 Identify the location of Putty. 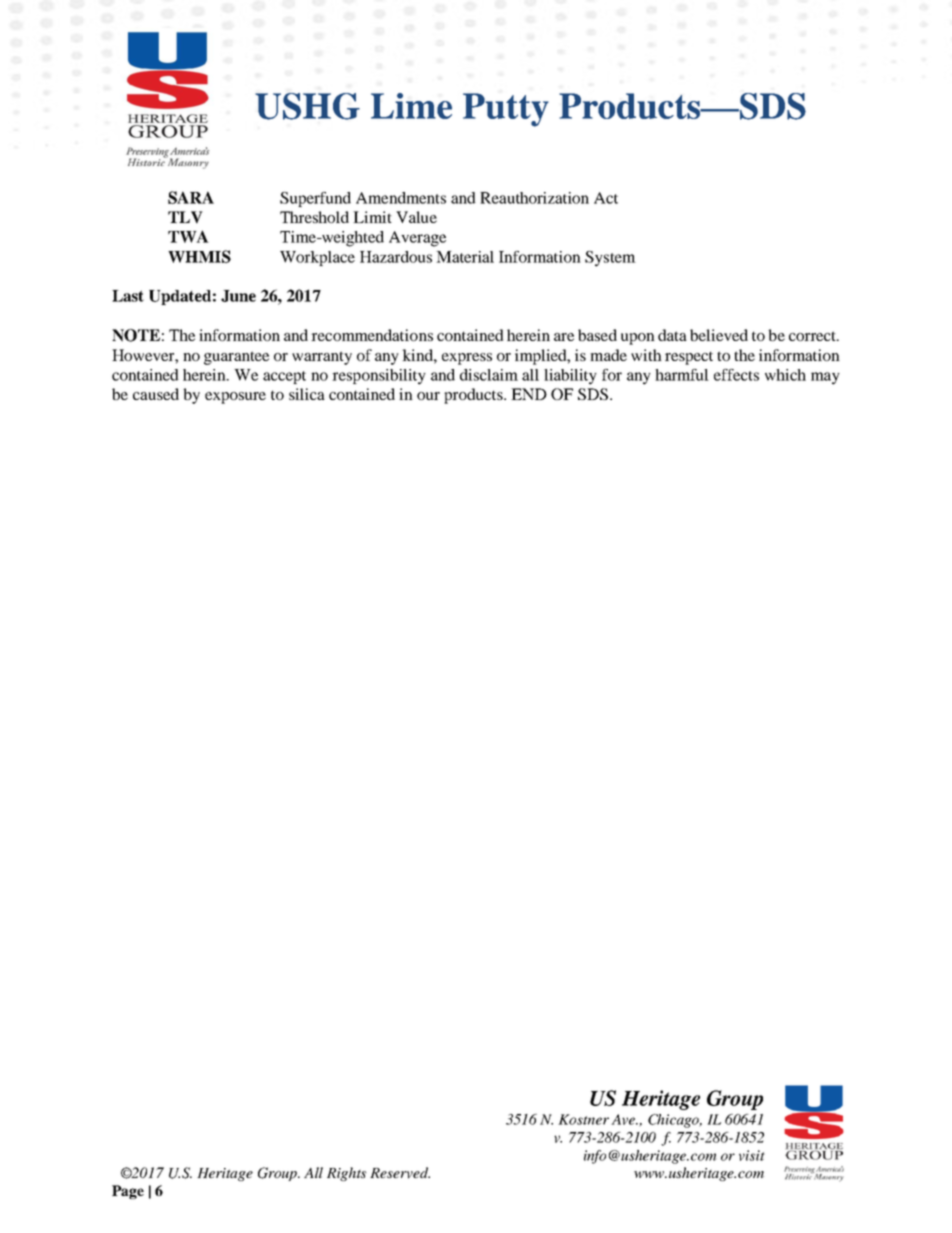
(506, 110).
